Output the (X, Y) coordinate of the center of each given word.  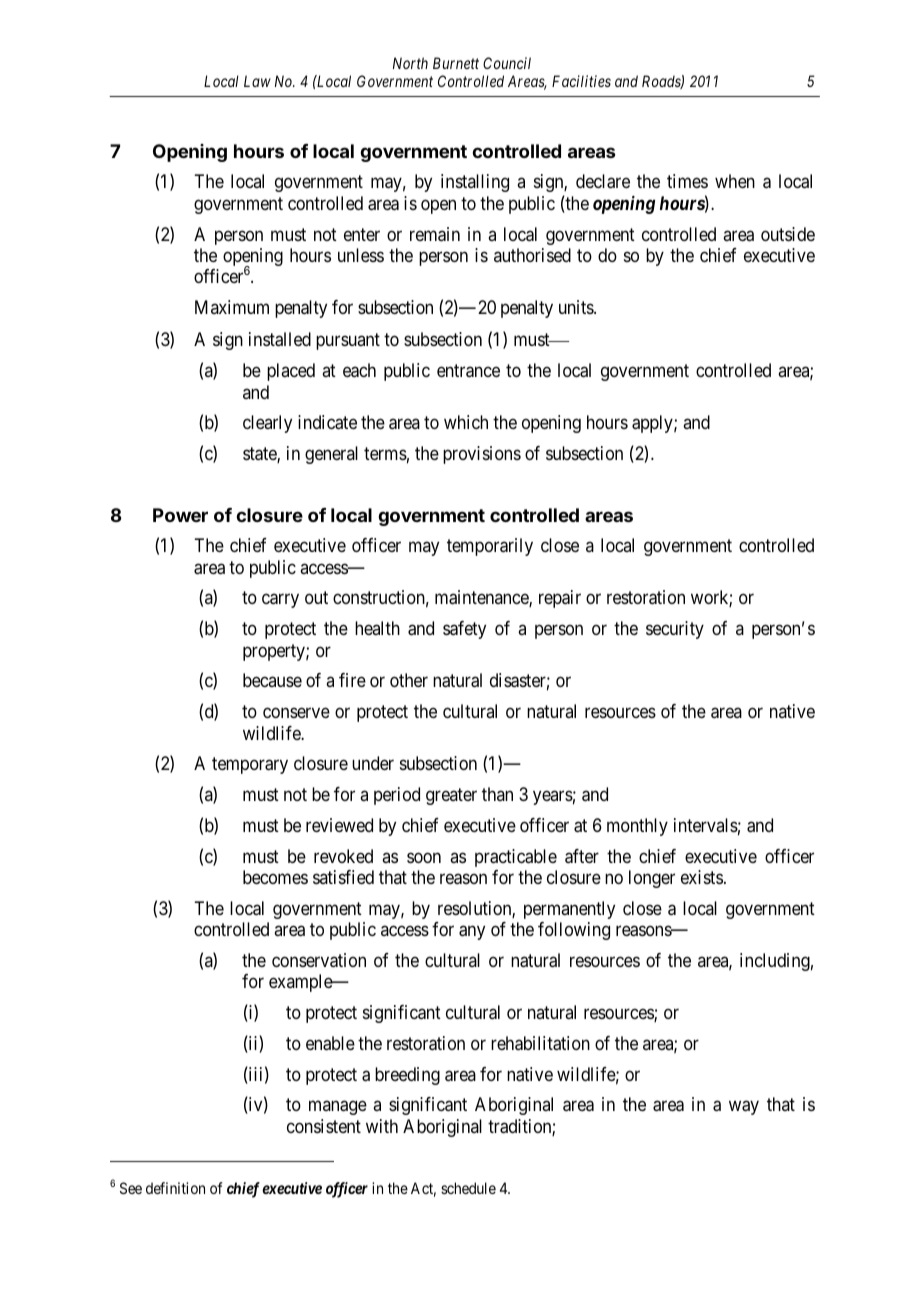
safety (464, 630)
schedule (468, 1188)
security (675, 630)
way (744, 1108)
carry (280, 601)
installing (475, 183)
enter (362, 234)
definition (175, 1188)
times (687, 181)
